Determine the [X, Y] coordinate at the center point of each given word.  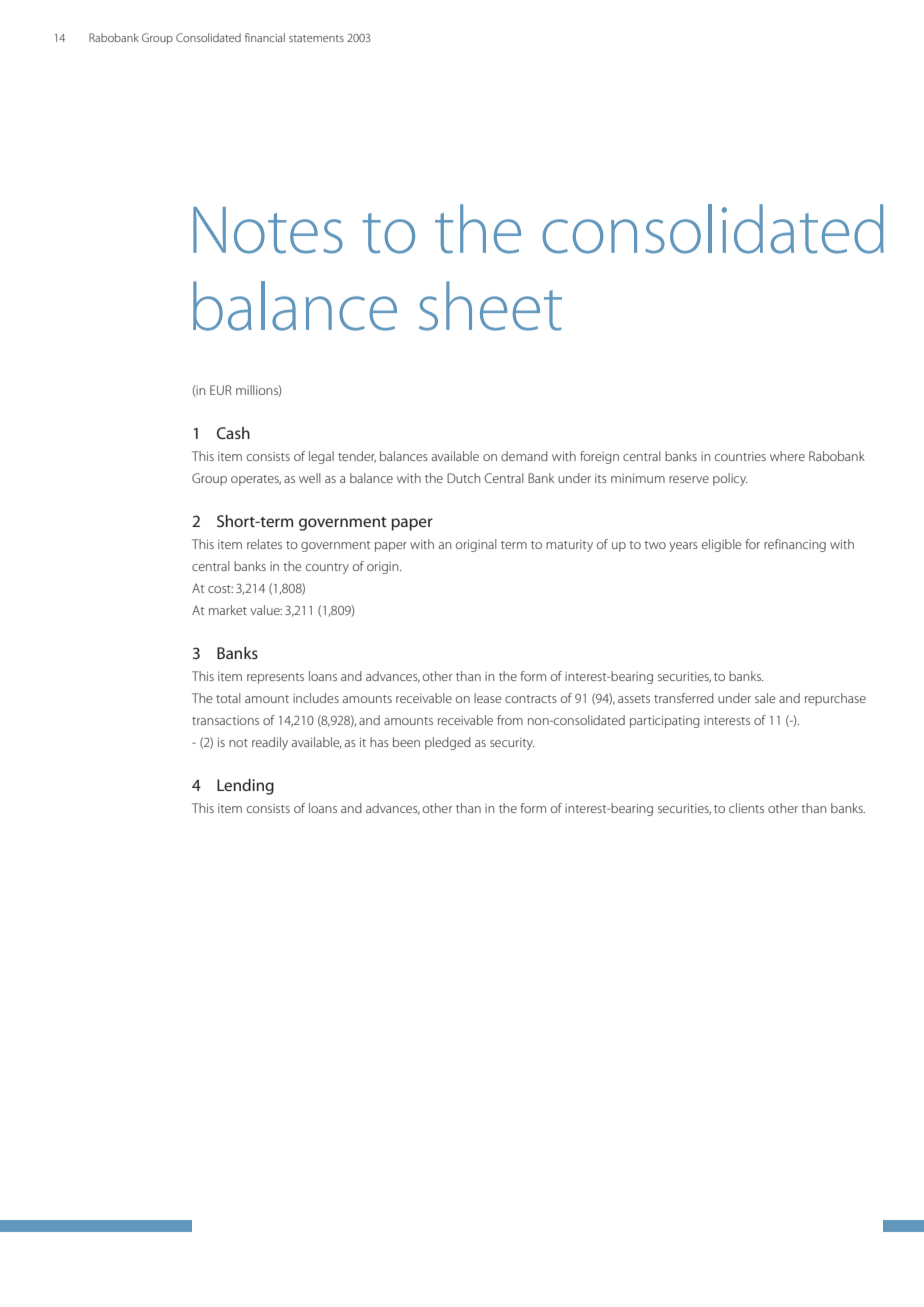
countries [740, 456]
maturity [569, 546]
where [787, 456]
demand [524, 456]
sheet [490, 306]
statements [316, 38]
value [266, 610]
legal [321, 457]
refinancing [795, 545]
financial [265, 37]
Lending [245, 787]
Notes [268, 230]
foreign [599, 457]
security [512, 744]
